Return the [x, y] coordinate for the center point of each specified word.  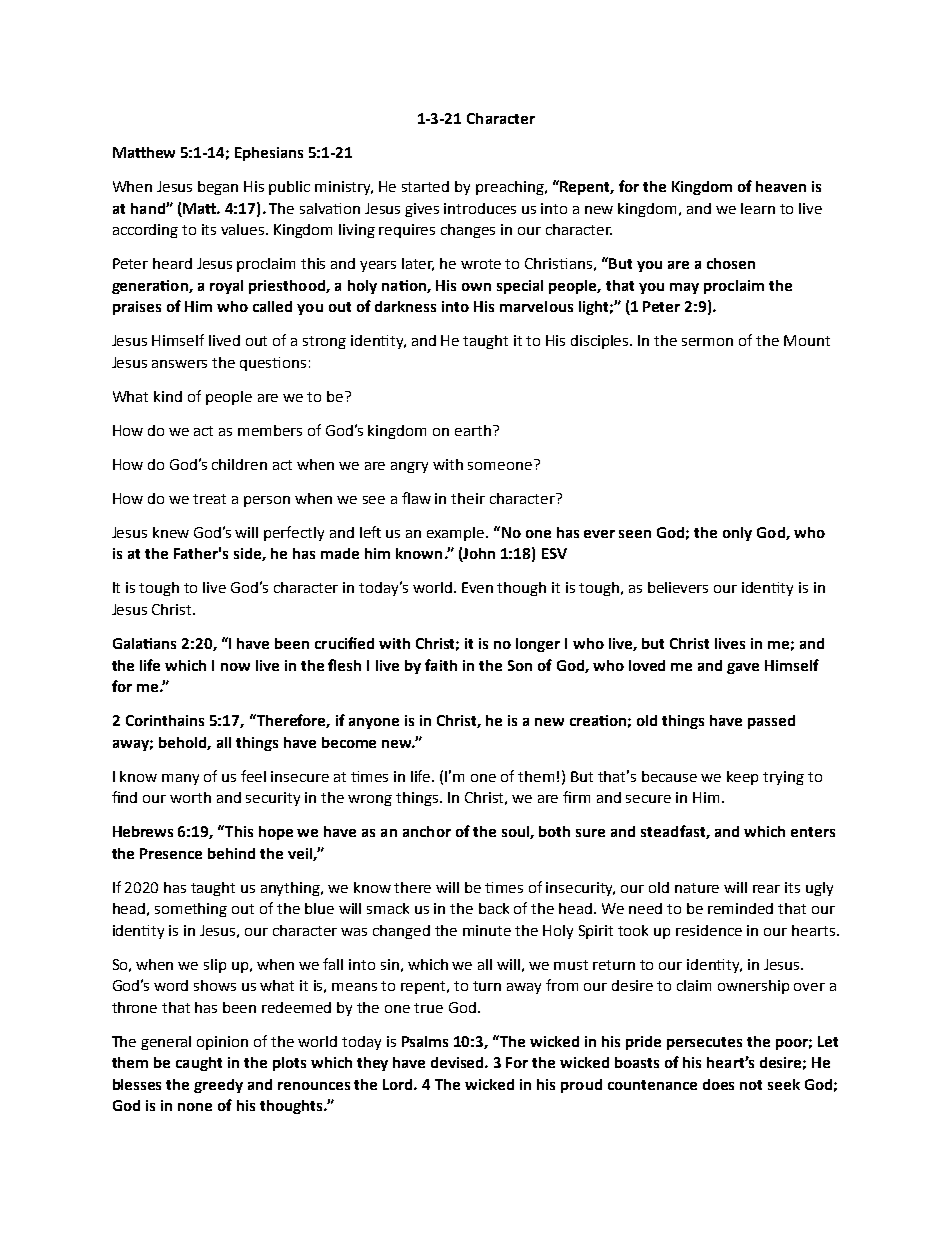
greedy [218, 1086]
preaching [511, 188]
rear [766, 889]
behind [231, 853]
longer [538, 645]
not [751, 1085]
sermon [707, 342]
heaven [781, 186]
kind [168, 396]
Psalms [425, 1041]
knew [171, 532]
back [494, 908]
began [218, 188]
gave [743, 668]
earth [473, 430]
